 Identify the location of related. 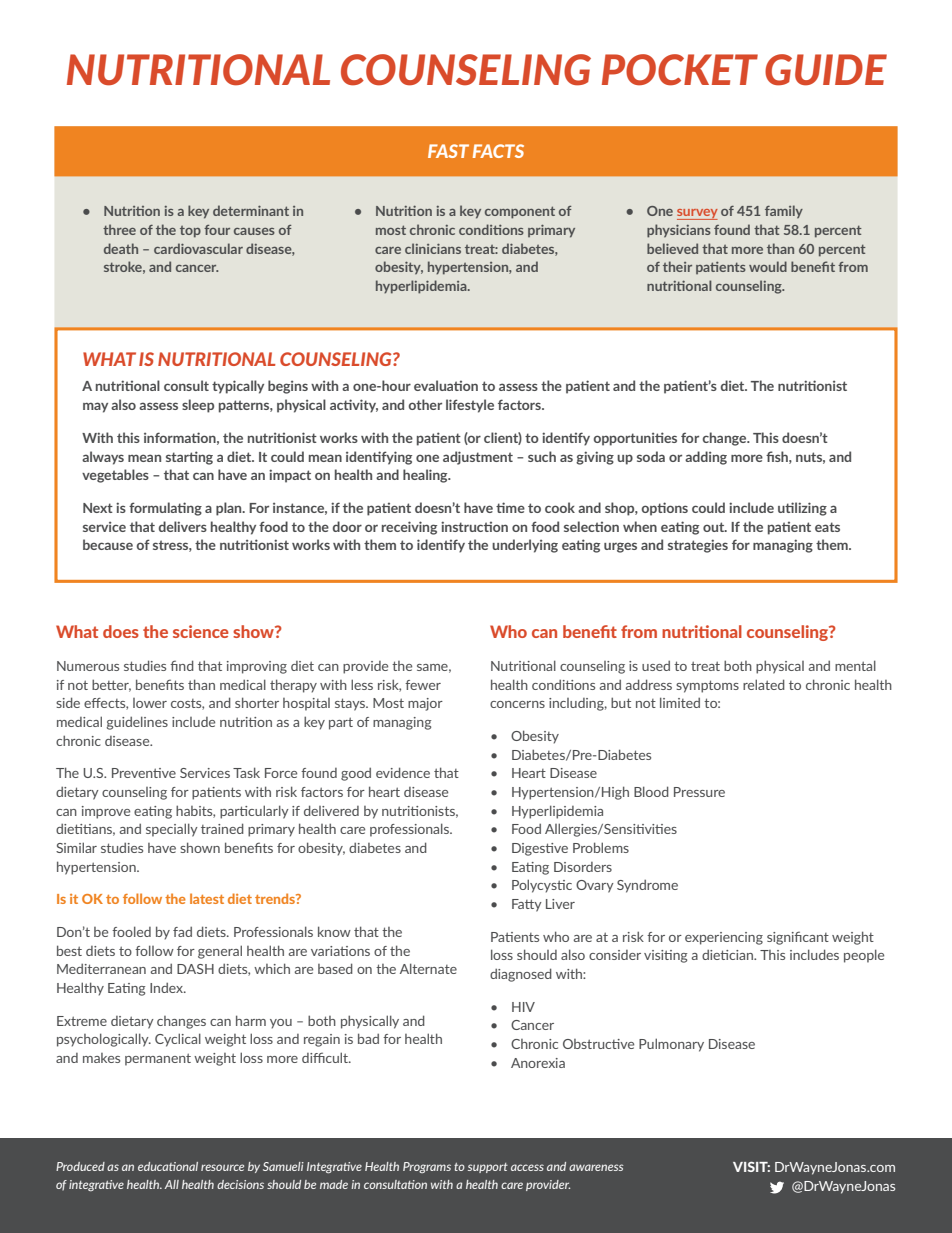
(764, 684).
